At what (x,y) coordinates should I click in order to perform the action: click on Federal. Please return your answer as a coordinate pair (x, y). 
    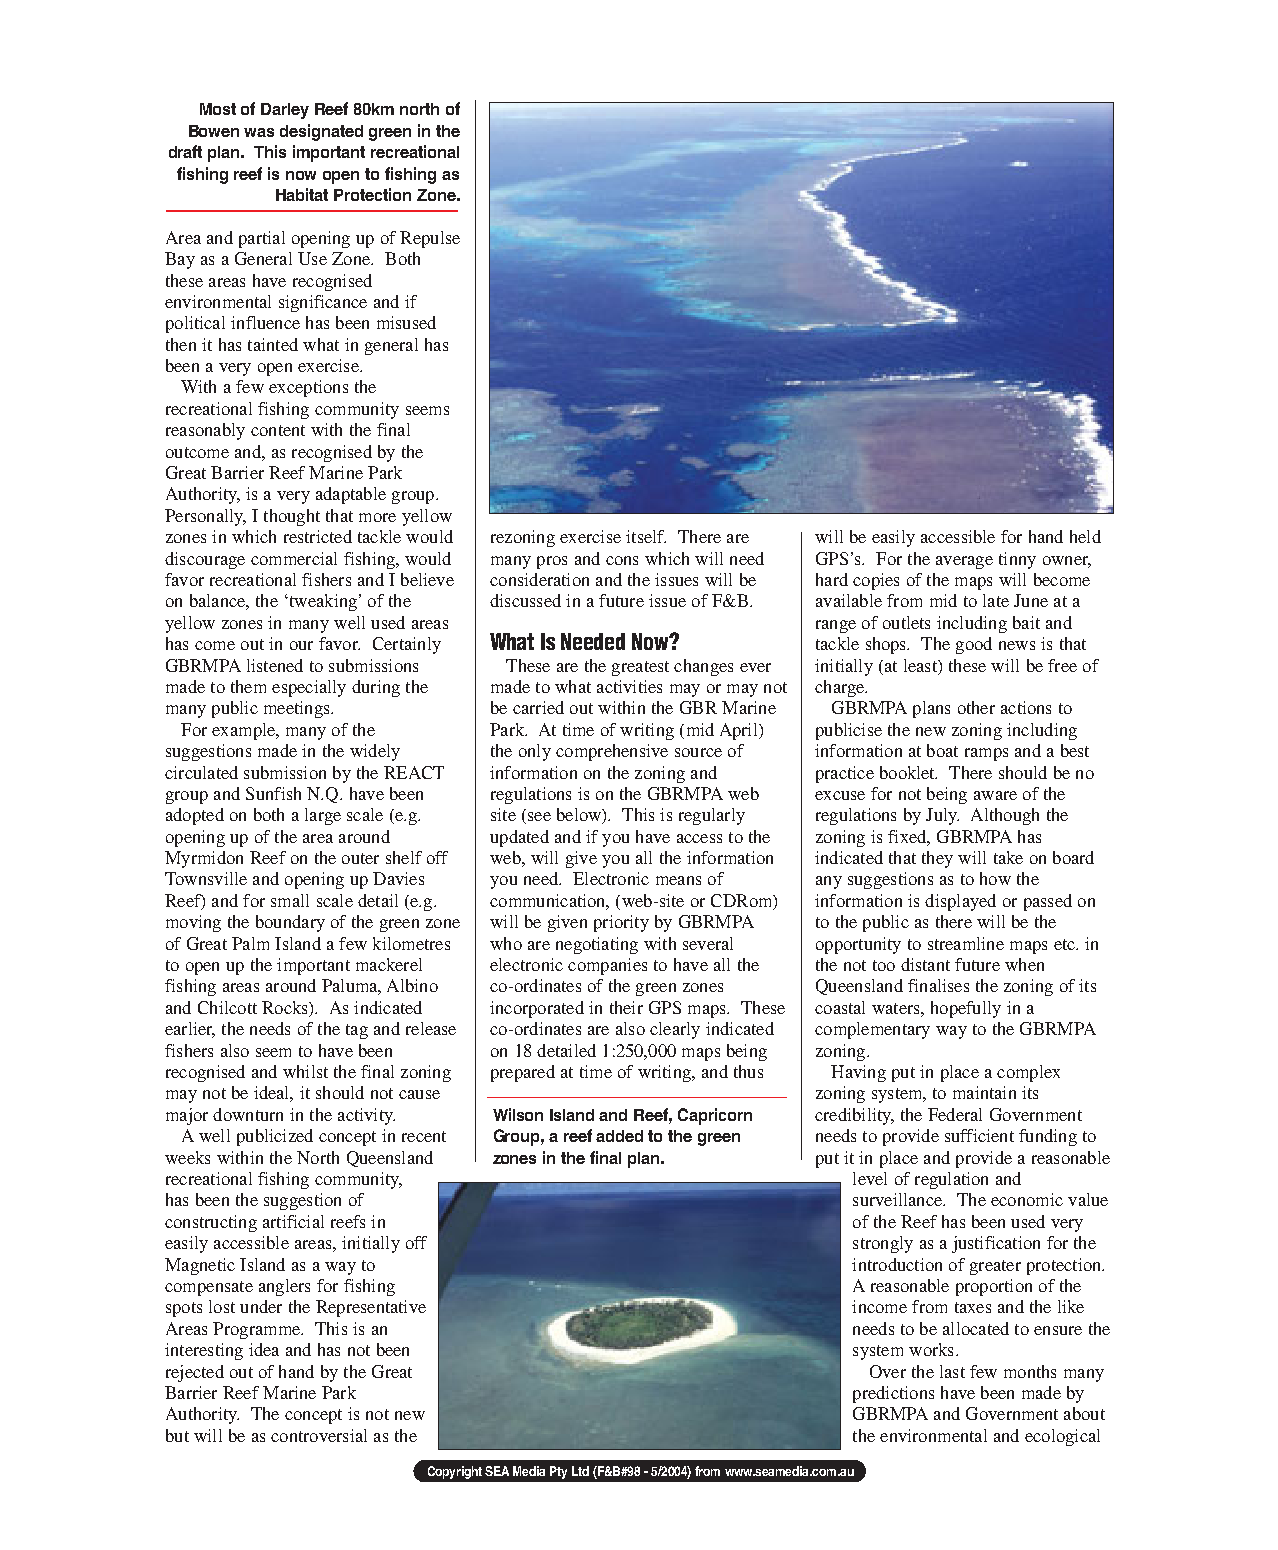
    Looking at the image, I should click on (955, 1114).
